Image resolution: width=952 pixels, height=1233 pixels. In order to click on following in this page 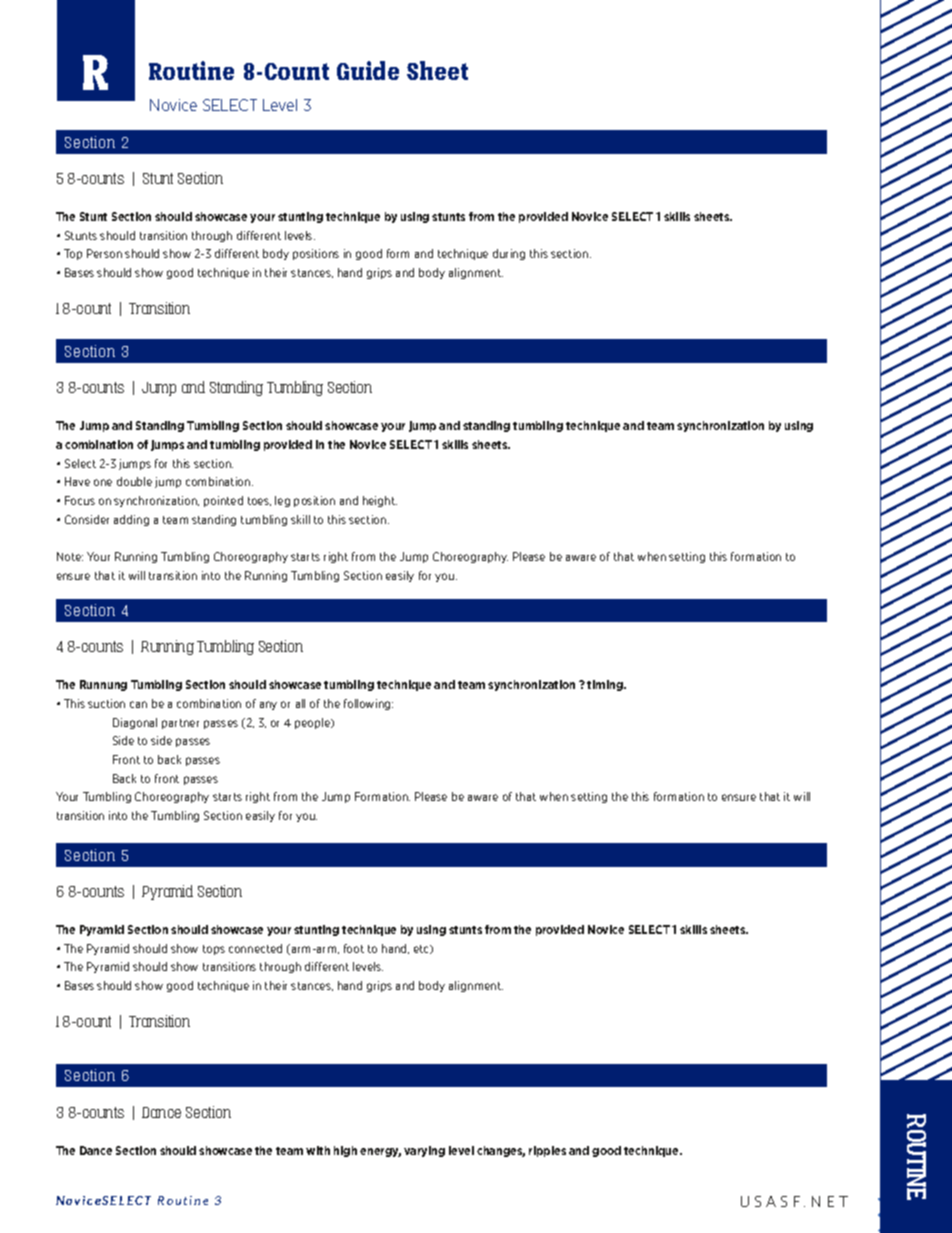, I will do `click(368, 704)`.
